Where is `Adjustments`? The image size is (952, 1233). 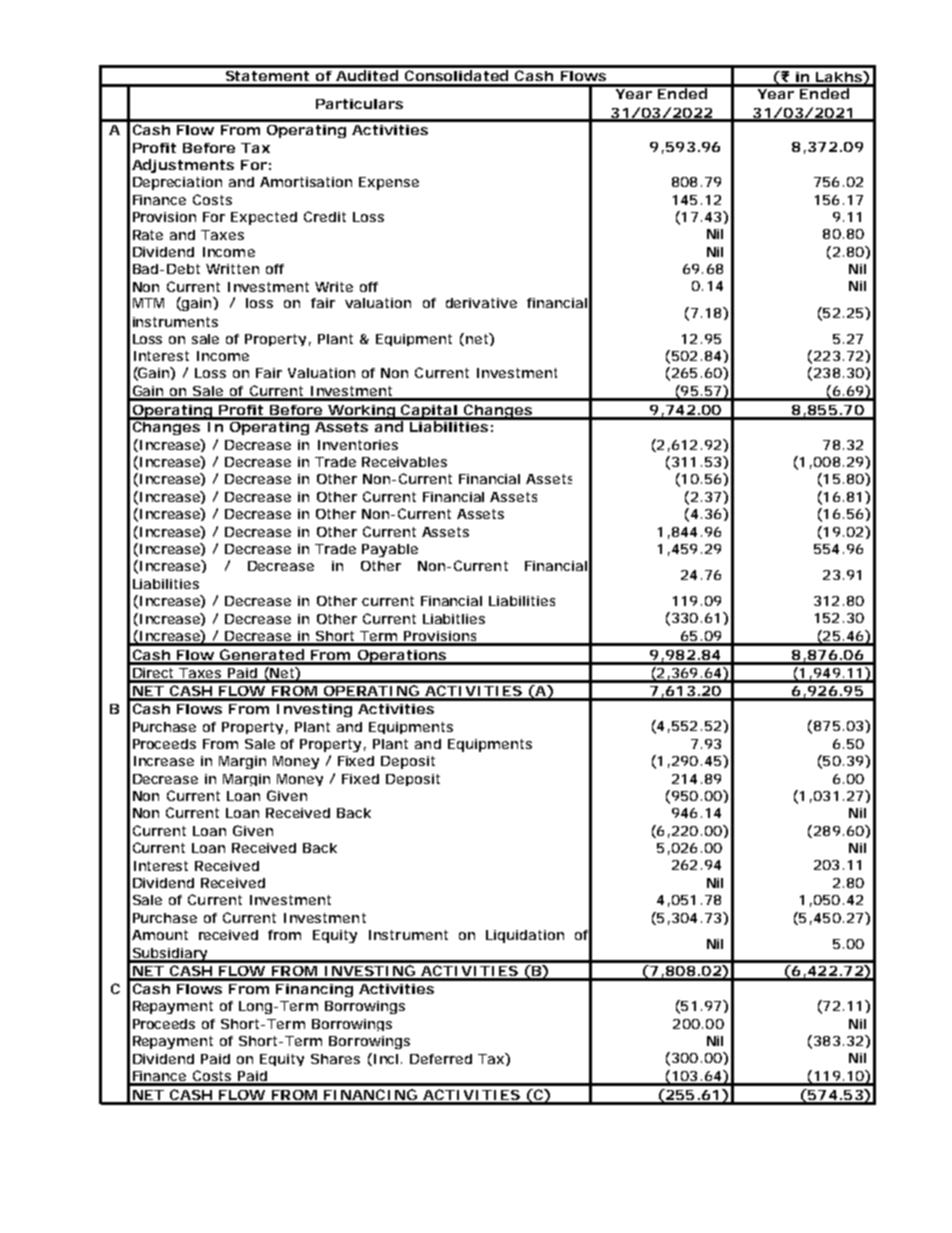 Adjustments is located at coordinates (183, 166).
